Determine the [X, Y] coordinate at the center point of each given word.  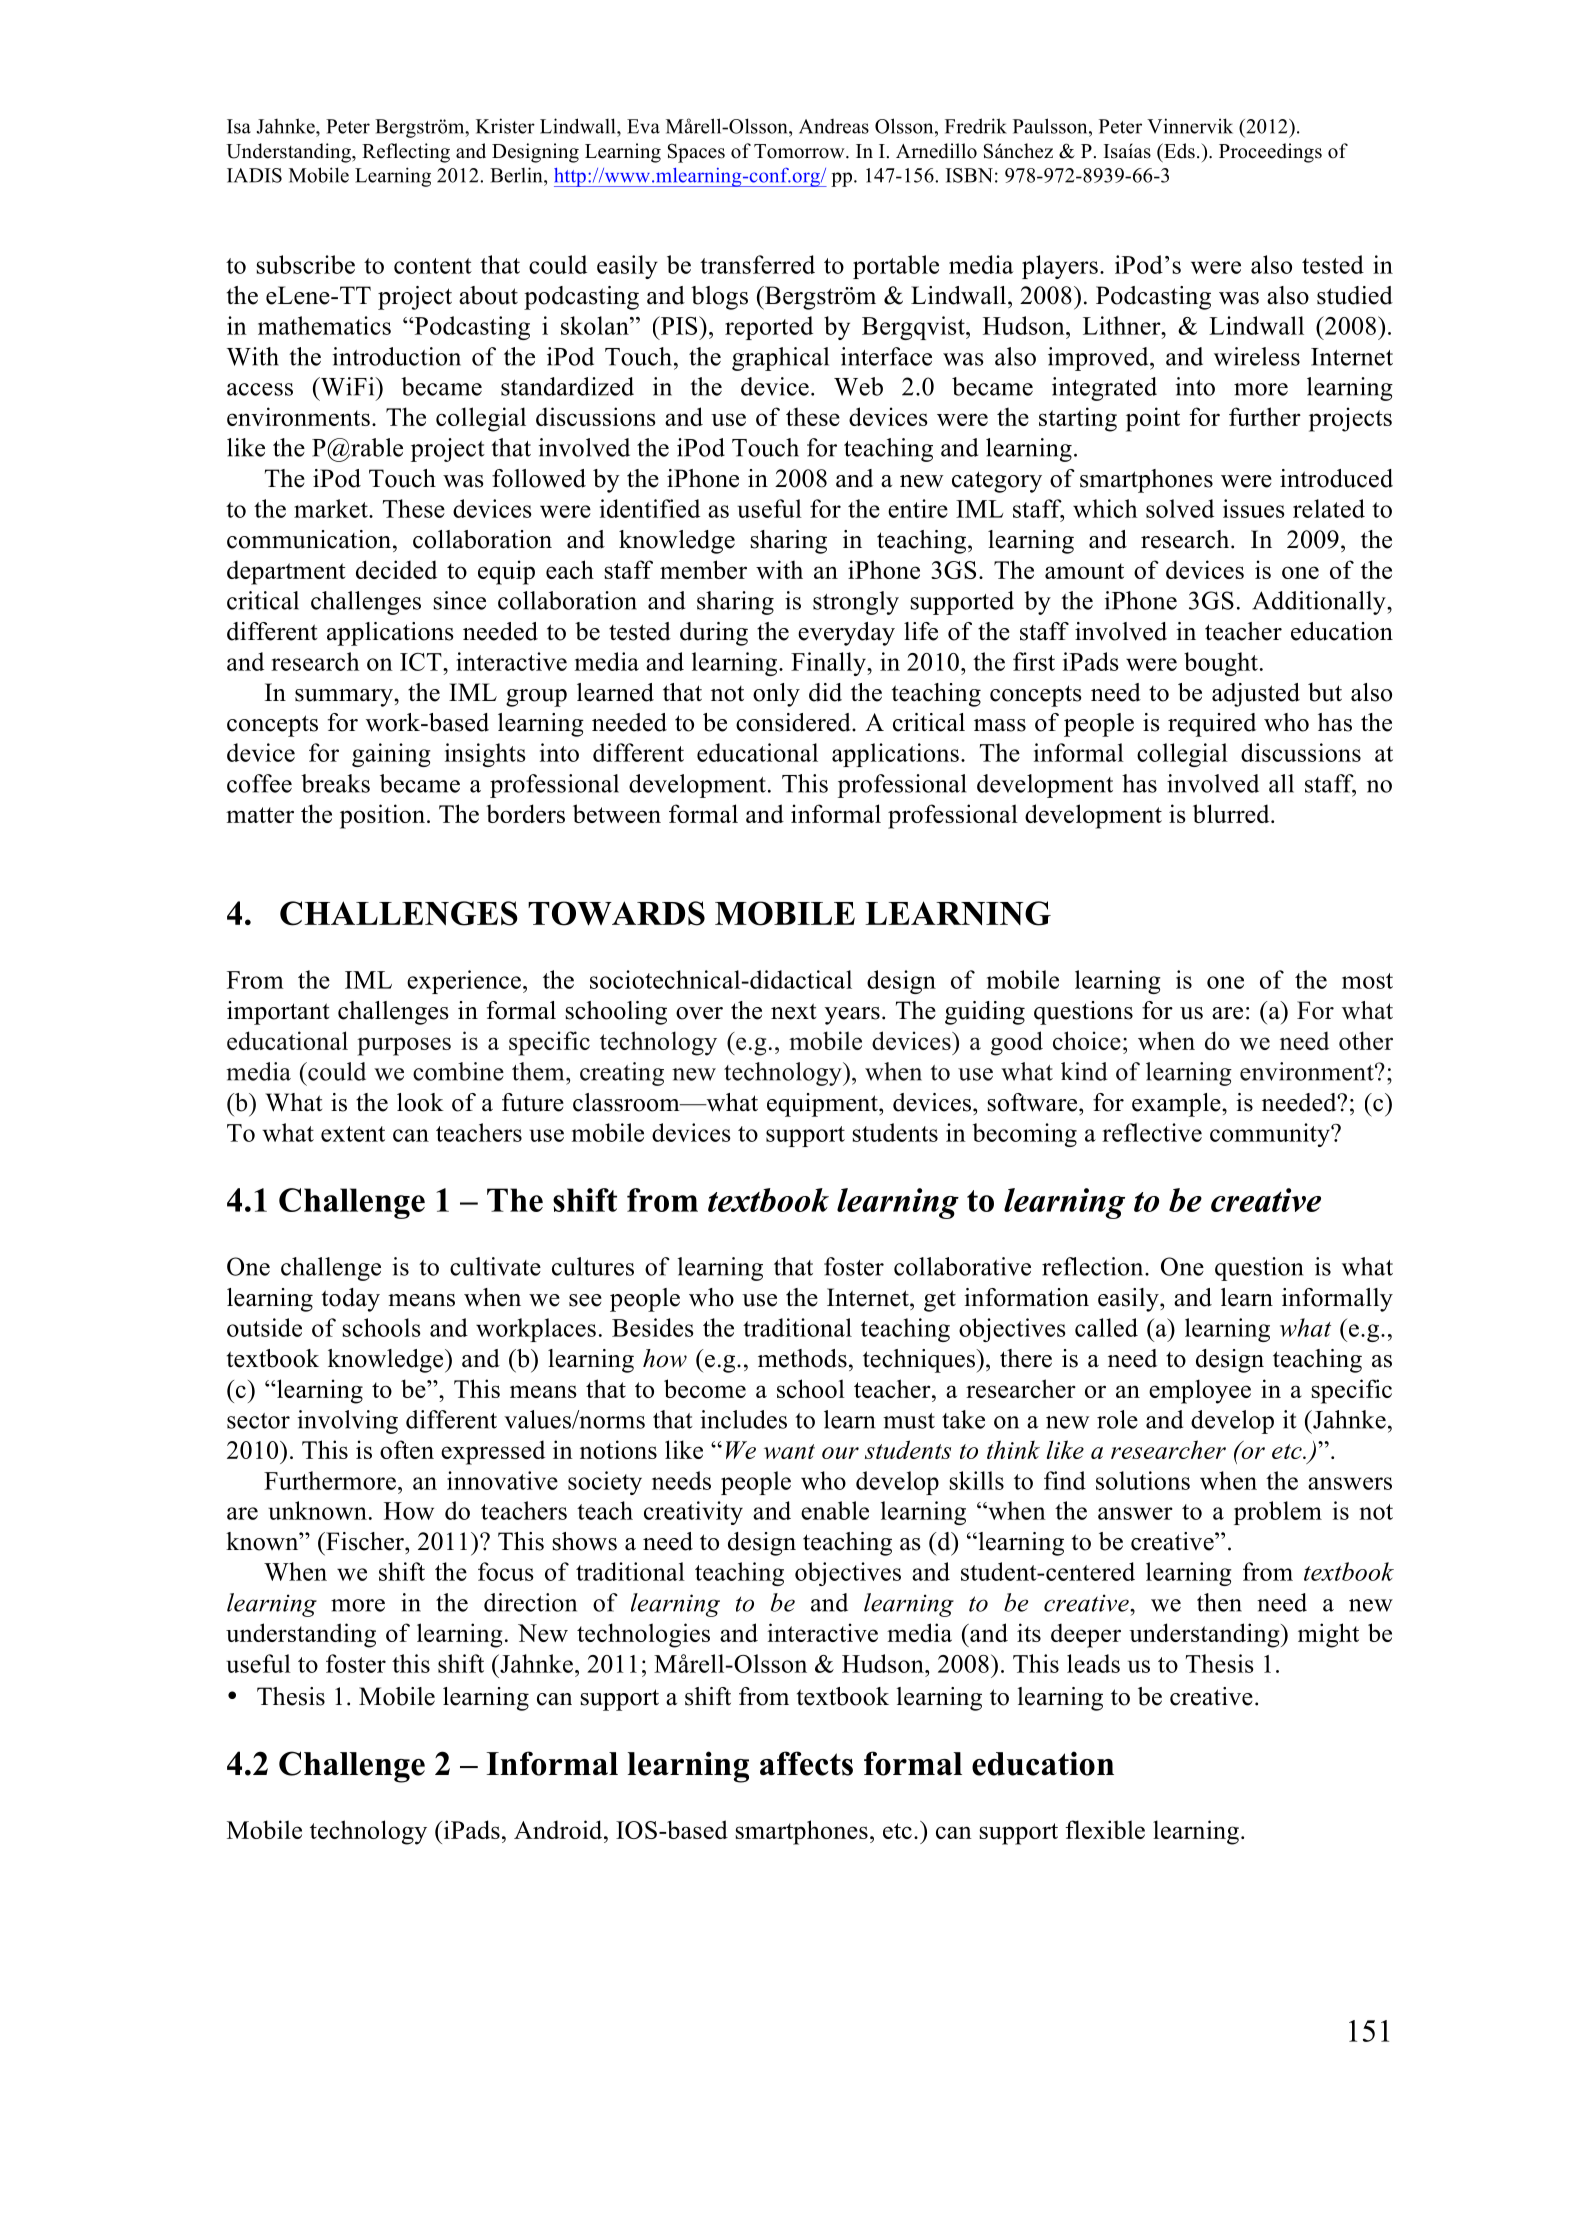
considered [794, 722]
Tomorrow [800, 151]
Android [559, 1829]
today [351, 1300]
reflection [1094, 1266]
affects [806, 1763]
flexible [1105, 1829]
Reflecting [406, 153]
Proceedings [1270, 153]
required [1212, 725]
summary [345, 698]
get [940, 1301]
